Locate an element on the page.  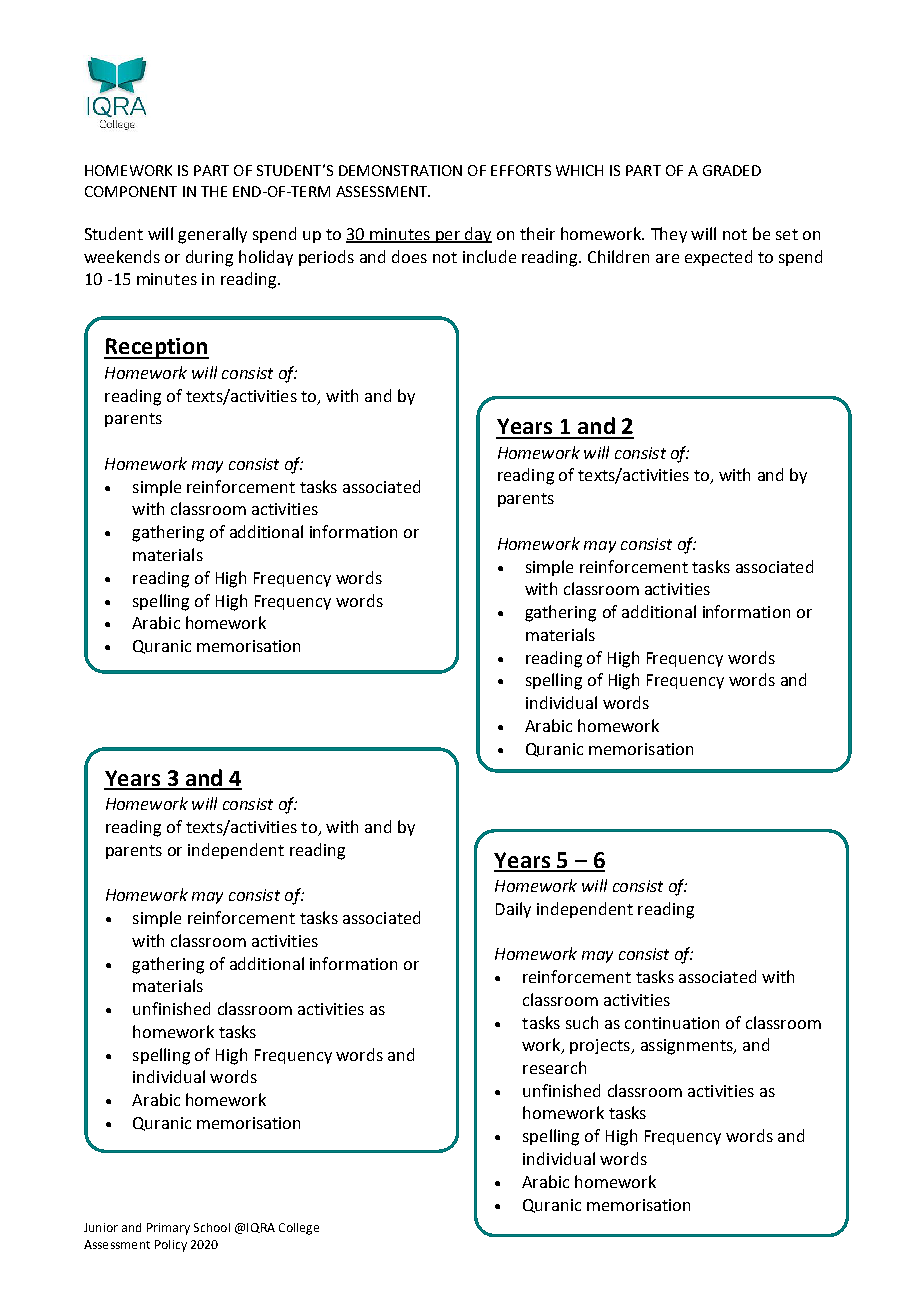
such is located at coordinates (582, 1022).
